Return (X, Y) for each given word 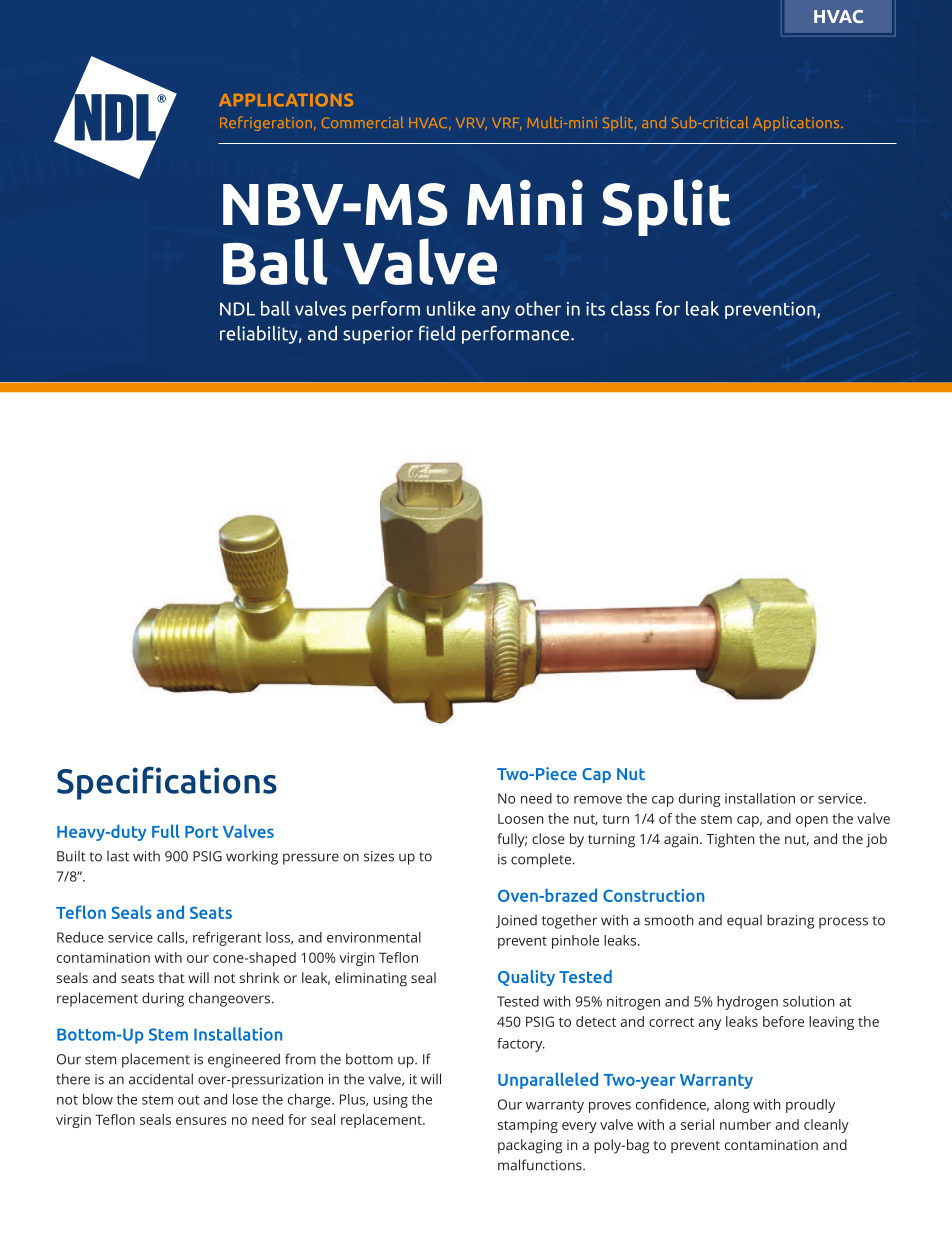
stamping (528, 1126)
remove (598, 800)
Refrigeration (266, 123)
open (812, 821)
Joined (516, 921)
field (437, 333)
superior (378, 335)
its (595, 309)
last (118, 856)
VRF (507, 124)
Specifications (167, 783)
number (745, 1124)
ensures (201, 1121)
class (630, 308)
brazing (790, 921)
